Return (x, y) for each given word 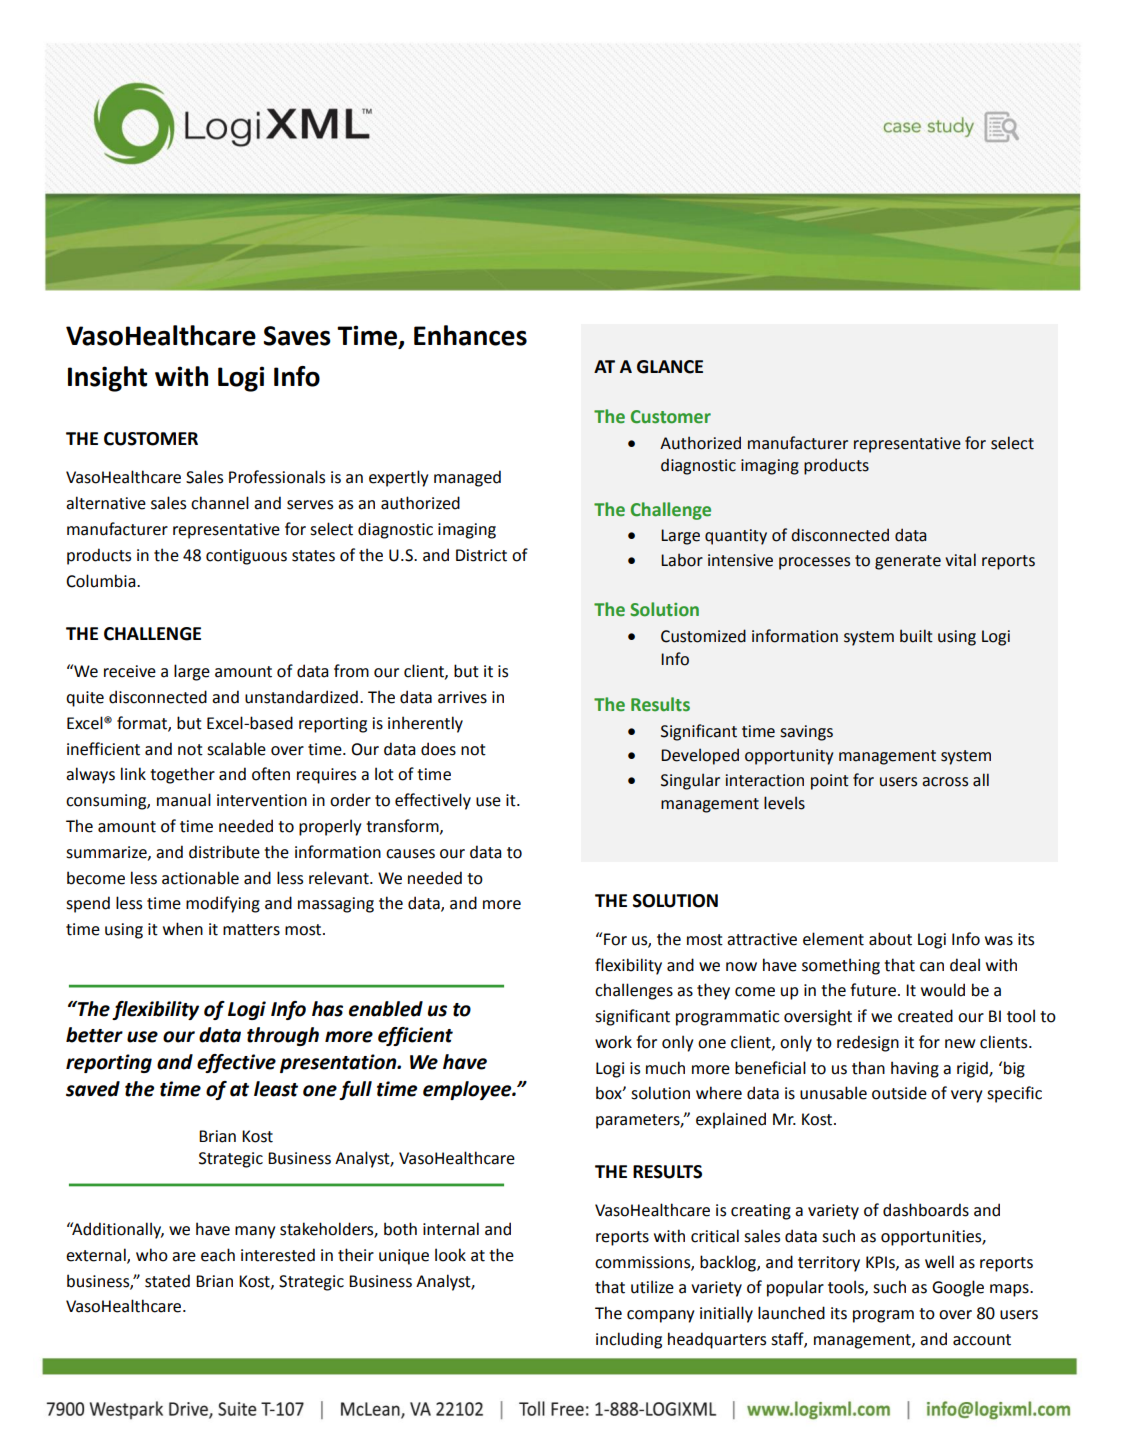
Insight (107, 379)
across (945, 782)
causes (410, 854)
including (629, 1340)
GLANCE (670, 367)
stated (167, 1281)
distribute (224, 852)
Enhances (470, 335)
